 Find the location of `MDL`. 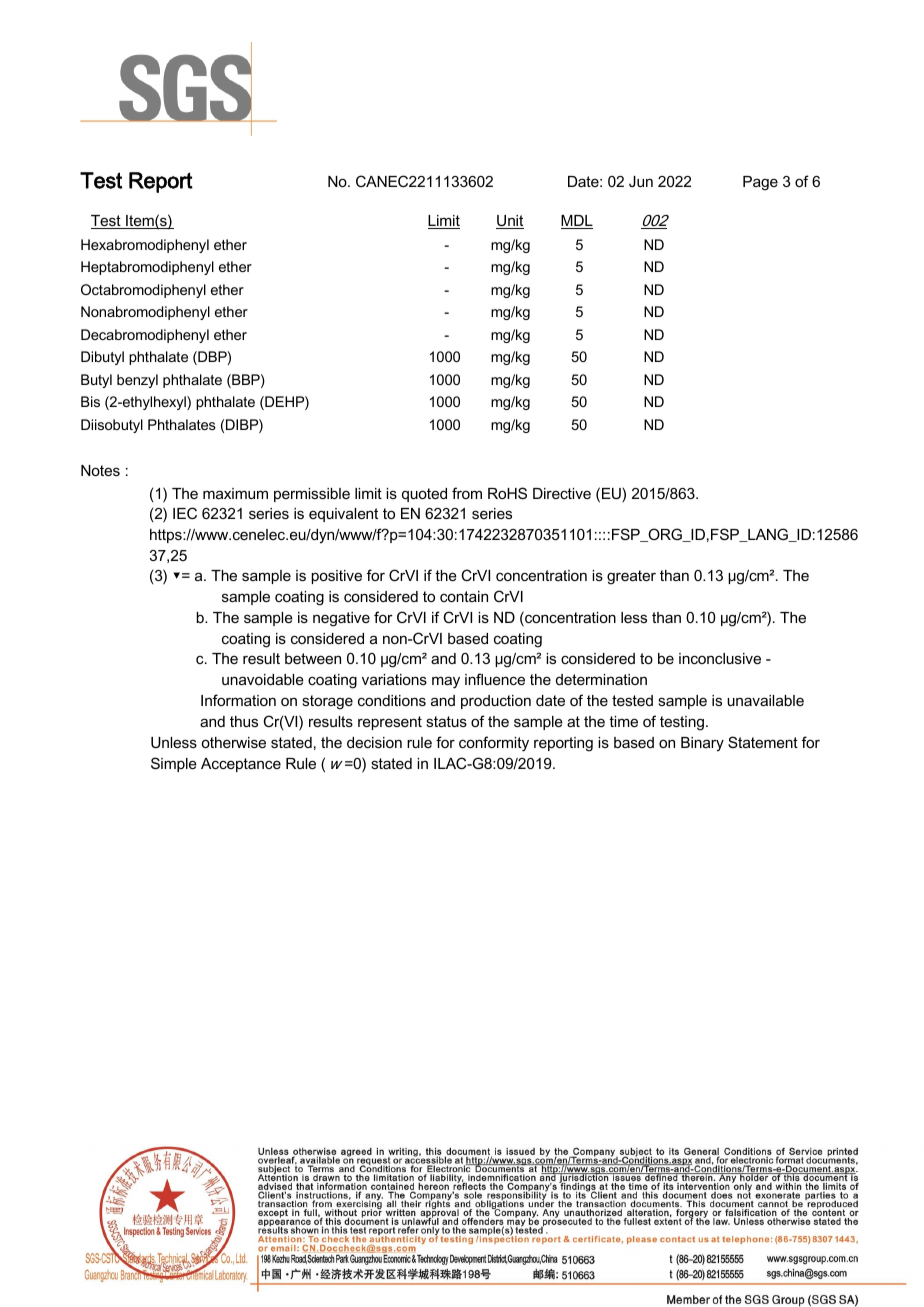

MDL is located at coordinates (577, 222).
